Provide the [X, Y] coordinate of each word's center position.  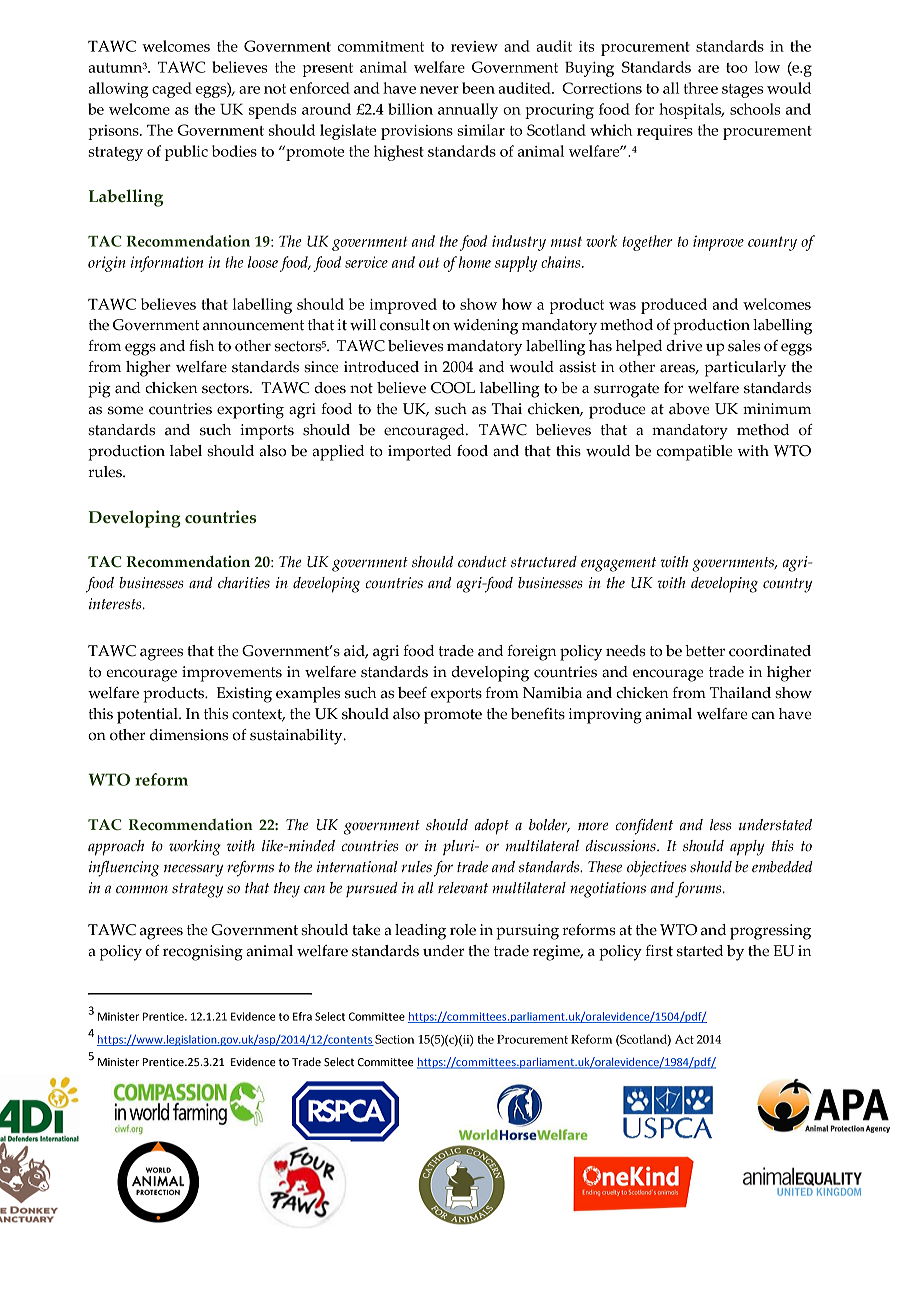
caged [172, 90]
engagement [618, 564]
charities [244, 582]
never [439, 90]
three [701, 88]
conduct [482, 562]
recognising [203, 953]
